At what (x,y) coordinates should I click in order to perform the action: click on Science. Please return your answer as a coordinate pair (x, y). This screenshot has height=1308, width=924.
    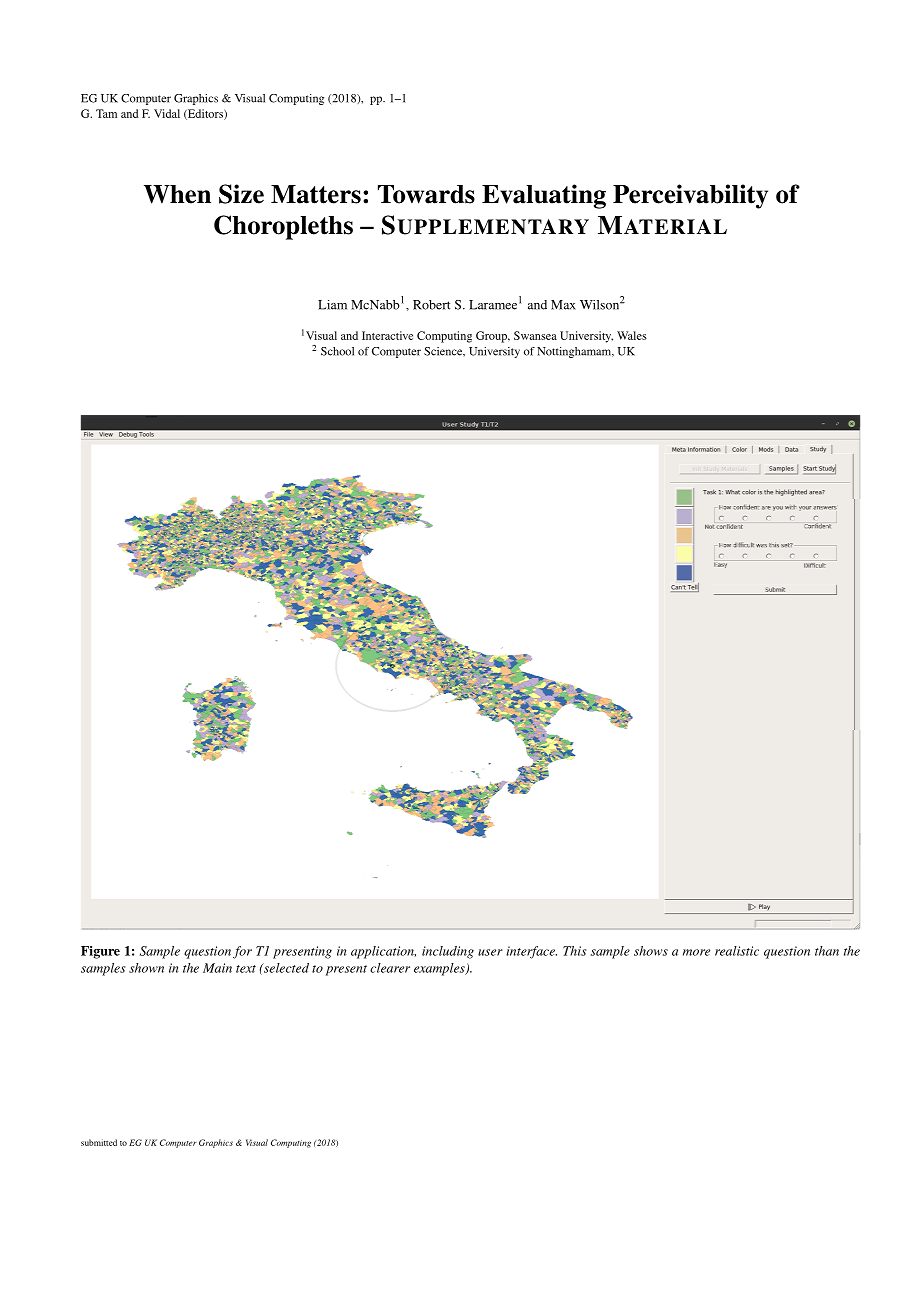
    Looking at the image, I should click on (444, 351).
